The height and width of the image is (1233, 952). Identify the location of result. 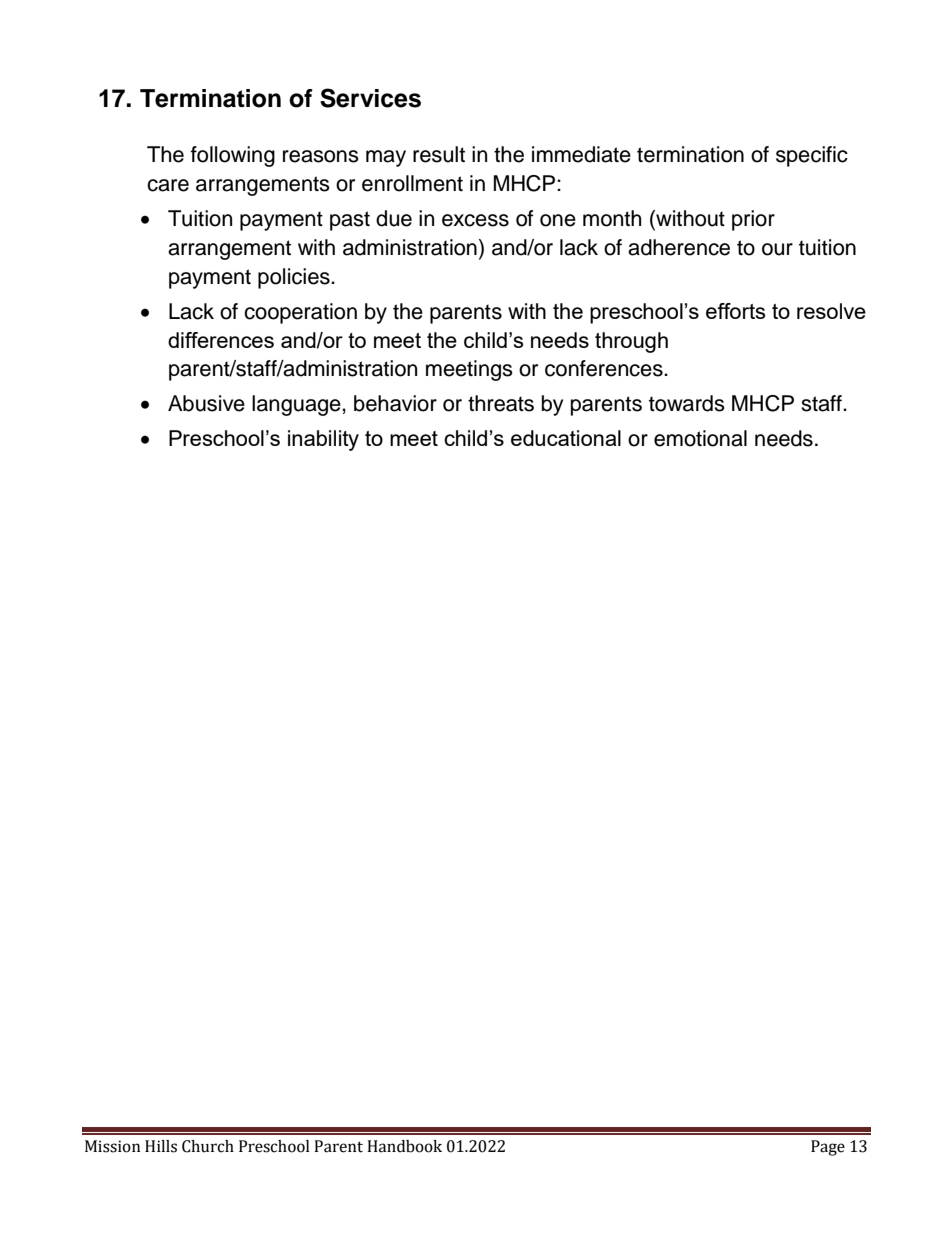
(439, 154).
